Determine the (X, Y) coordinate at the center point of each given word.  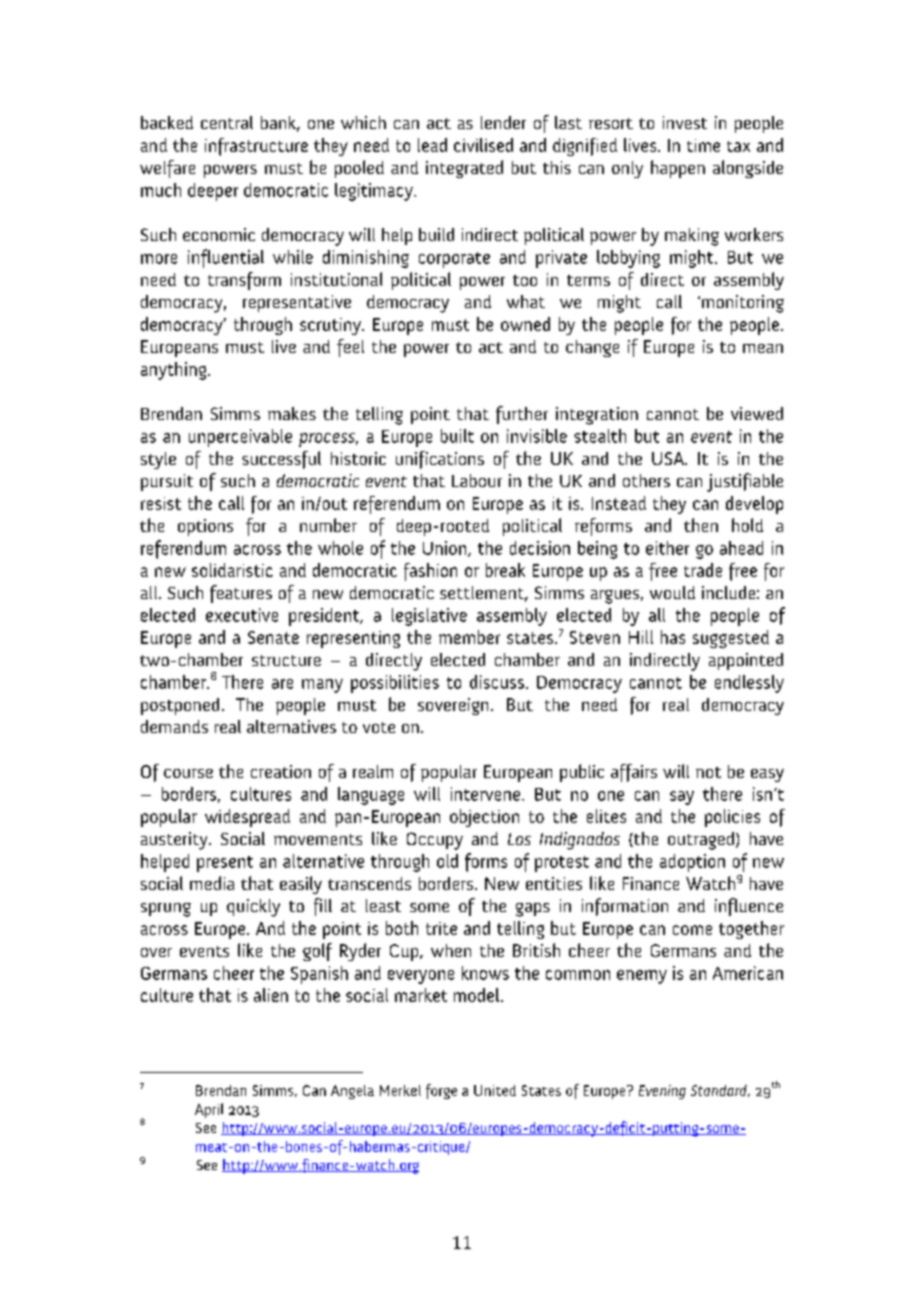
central (227, 122)
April (209, 1110)
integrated (464, 169)
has (673, 637)
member (469, 637)
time (703, 145)
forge (441, 1091)
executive (242, 615)
